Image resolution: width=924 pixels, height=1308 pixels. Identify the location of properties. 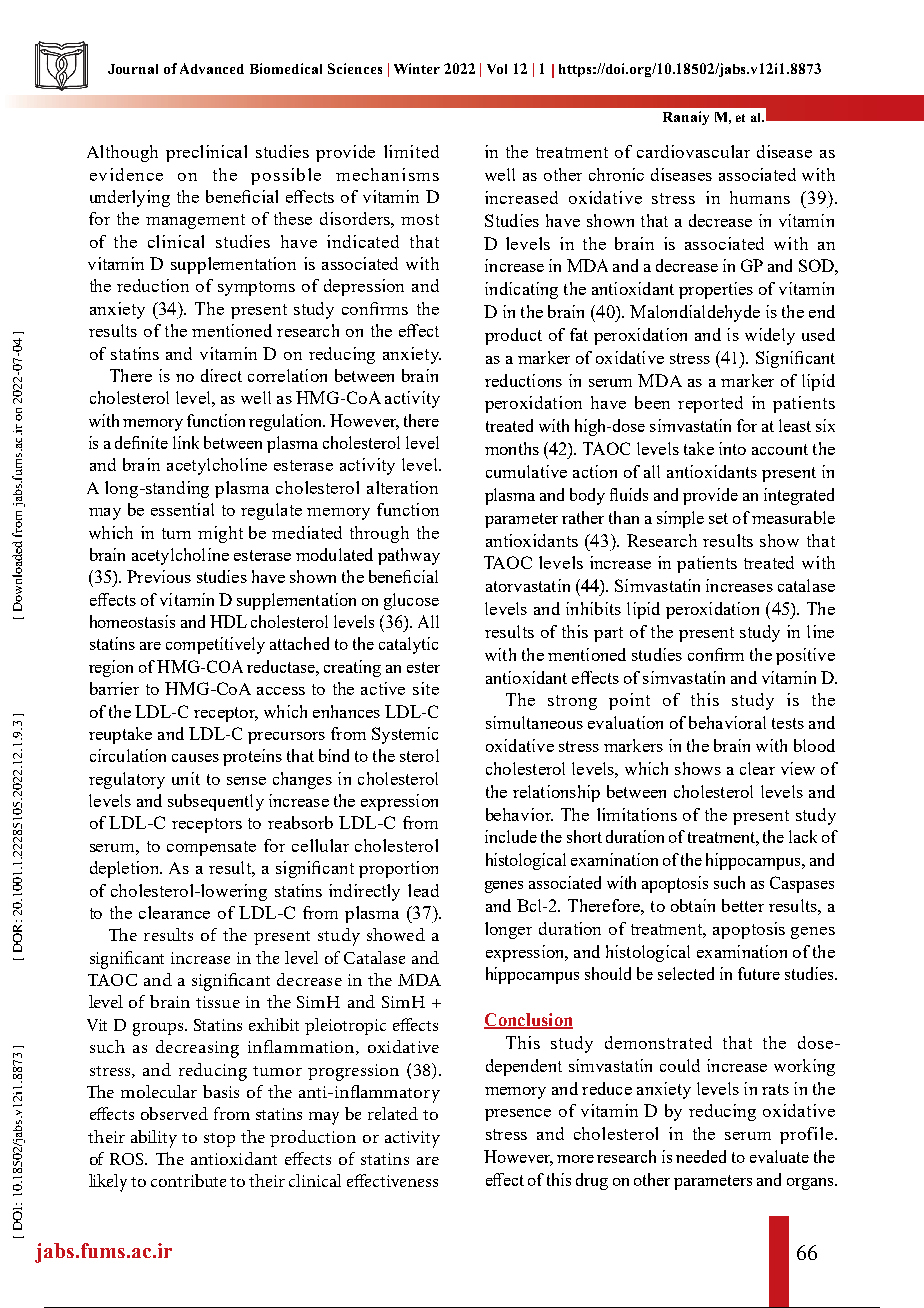
(716, 290).
